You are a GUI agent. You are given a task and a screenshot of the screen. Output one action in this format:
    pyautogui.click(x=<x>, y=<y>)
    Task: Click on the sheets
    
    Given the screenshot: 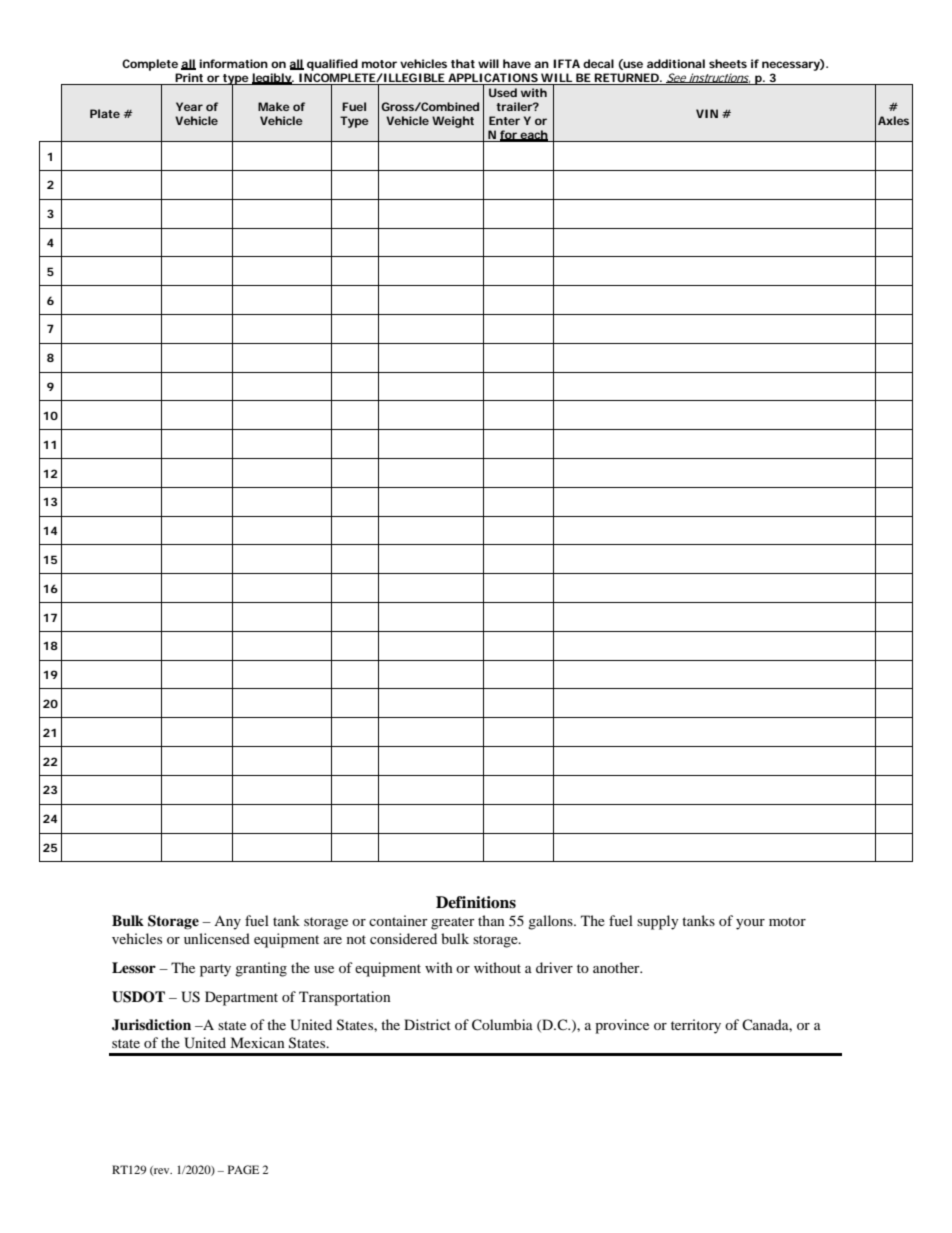 What is the action you would take?
    pyautogui.click(x=728, y=63)
